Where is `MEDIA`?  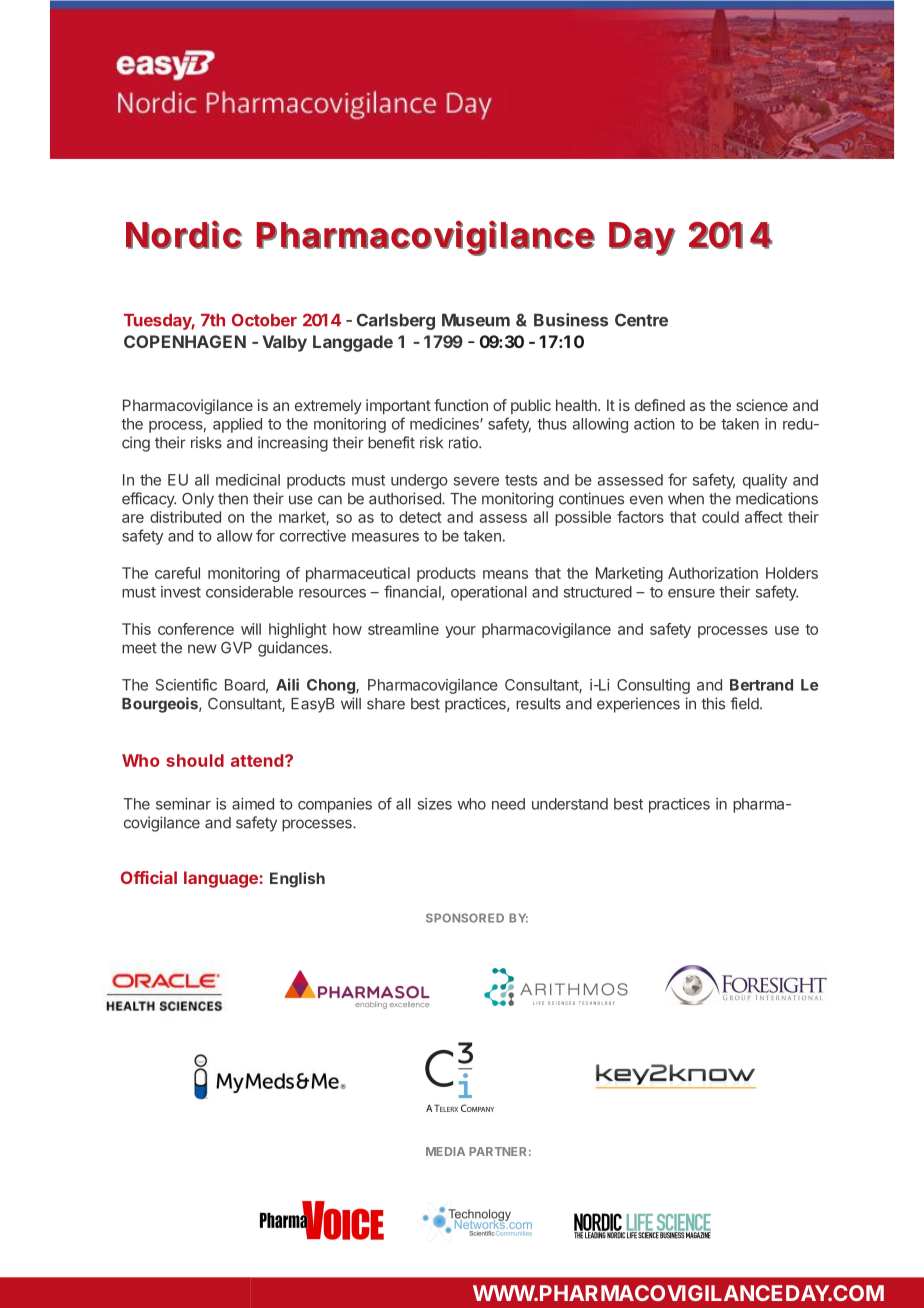
MEDIA is located at coordinates (445, 1151).
